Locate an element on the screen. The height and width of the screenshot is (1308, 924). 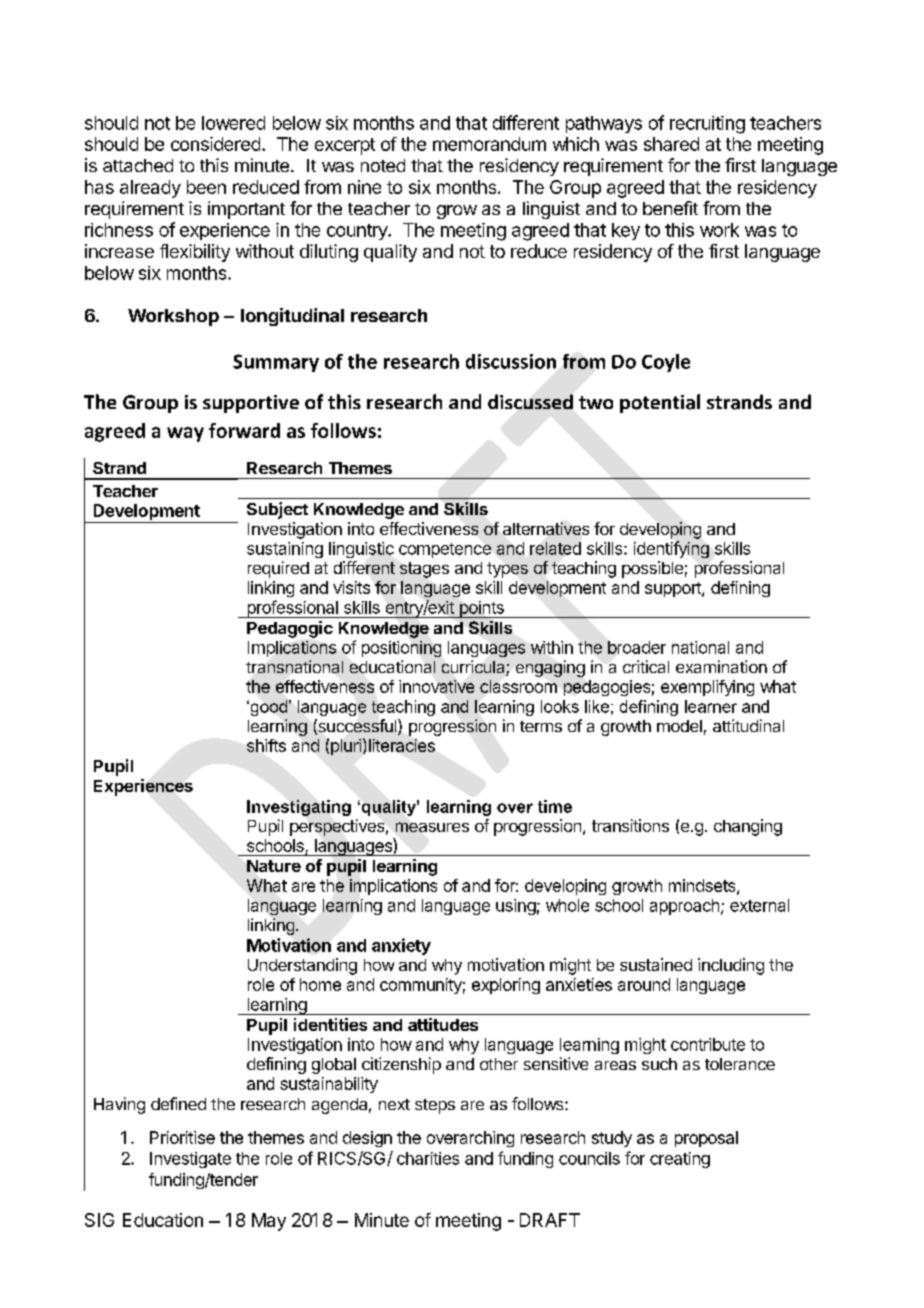
considered is located at coordinates (215, 144).
